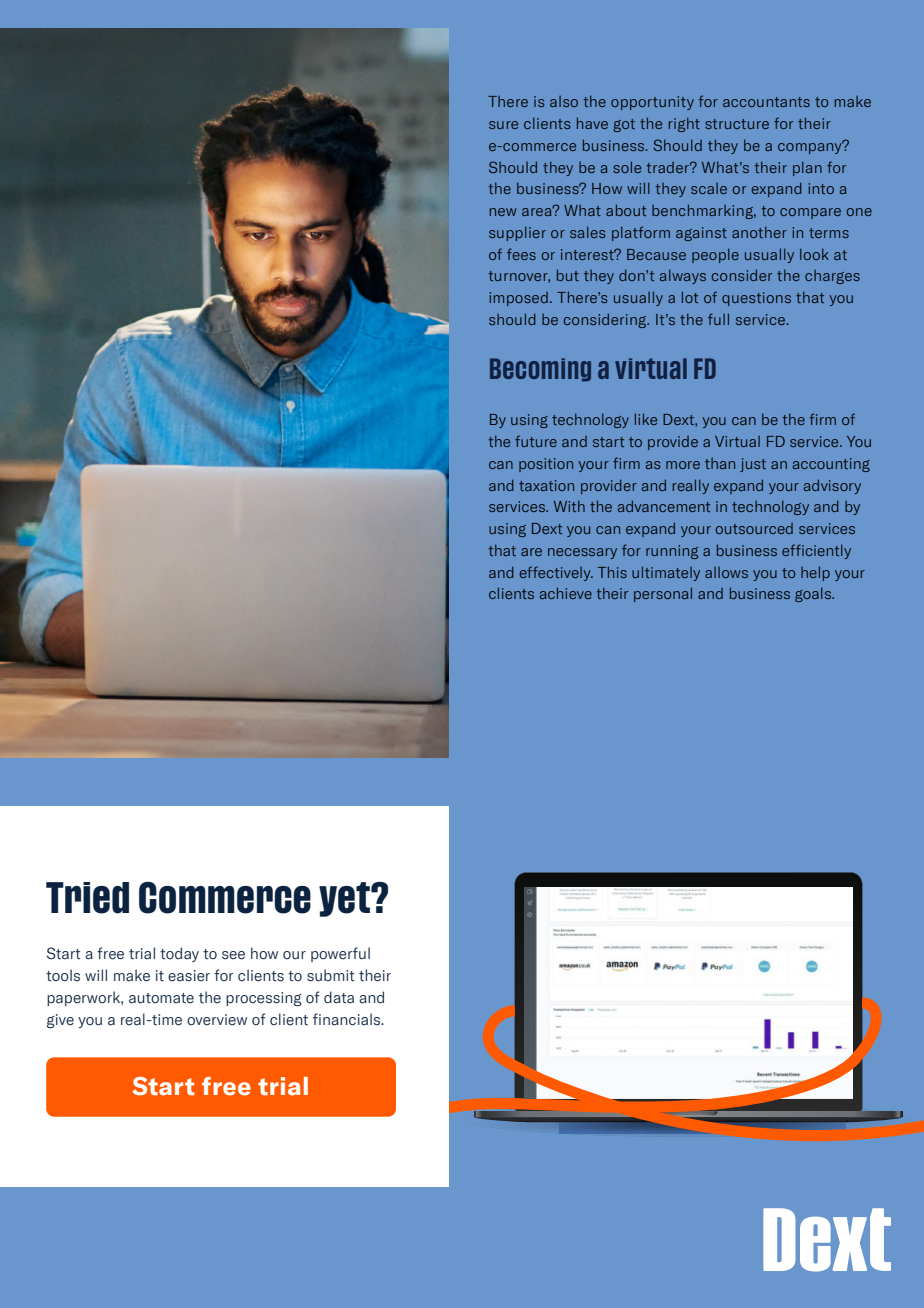 The image size is (924, 1308). Describe the element at coordinates (503, 125) in the page. I see `sure` at that location.
